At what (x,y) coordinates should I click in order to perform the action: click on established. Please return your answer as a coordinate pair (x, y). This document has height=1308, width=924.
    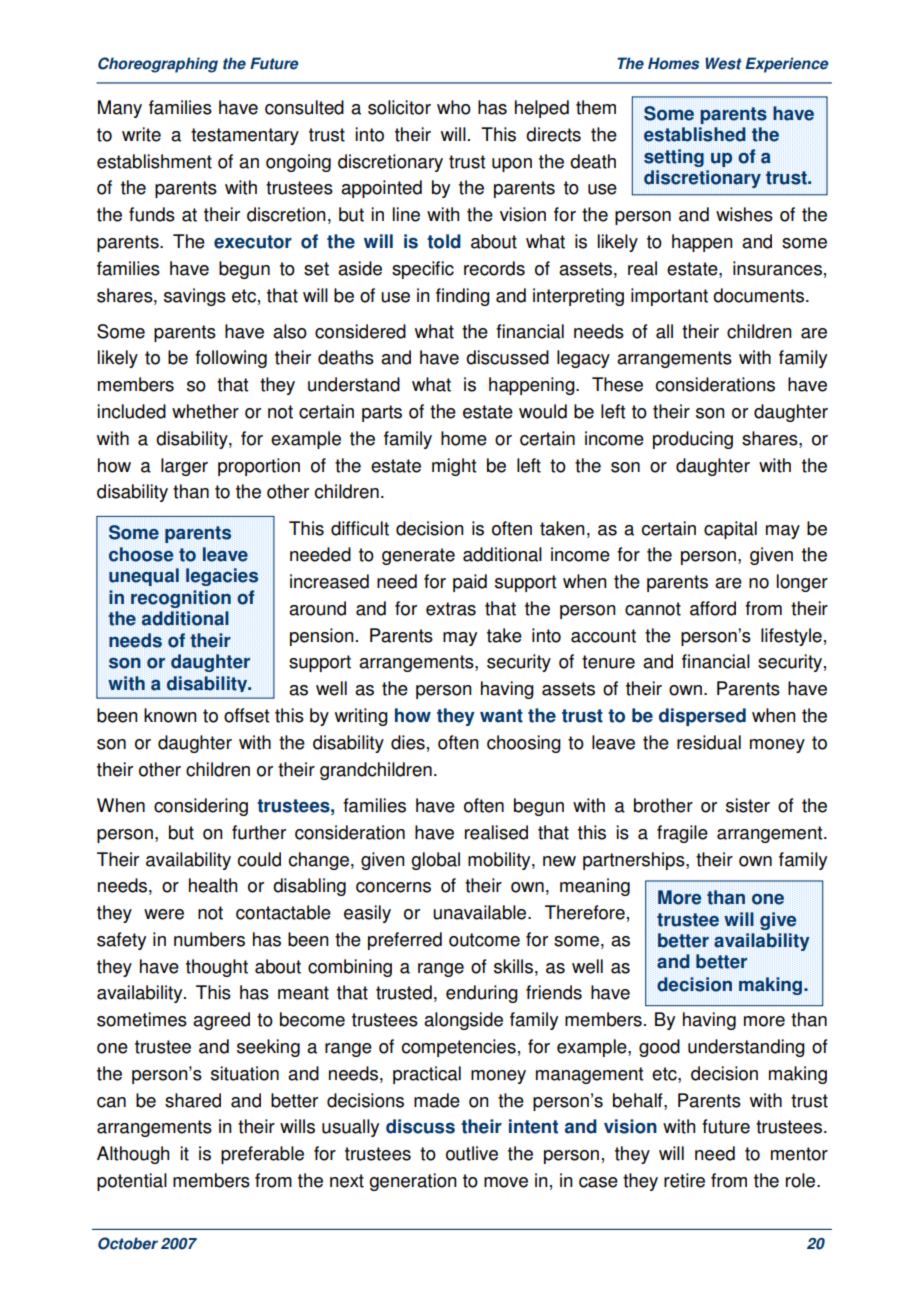
    Looking at the image, I should click on (695, 134).
